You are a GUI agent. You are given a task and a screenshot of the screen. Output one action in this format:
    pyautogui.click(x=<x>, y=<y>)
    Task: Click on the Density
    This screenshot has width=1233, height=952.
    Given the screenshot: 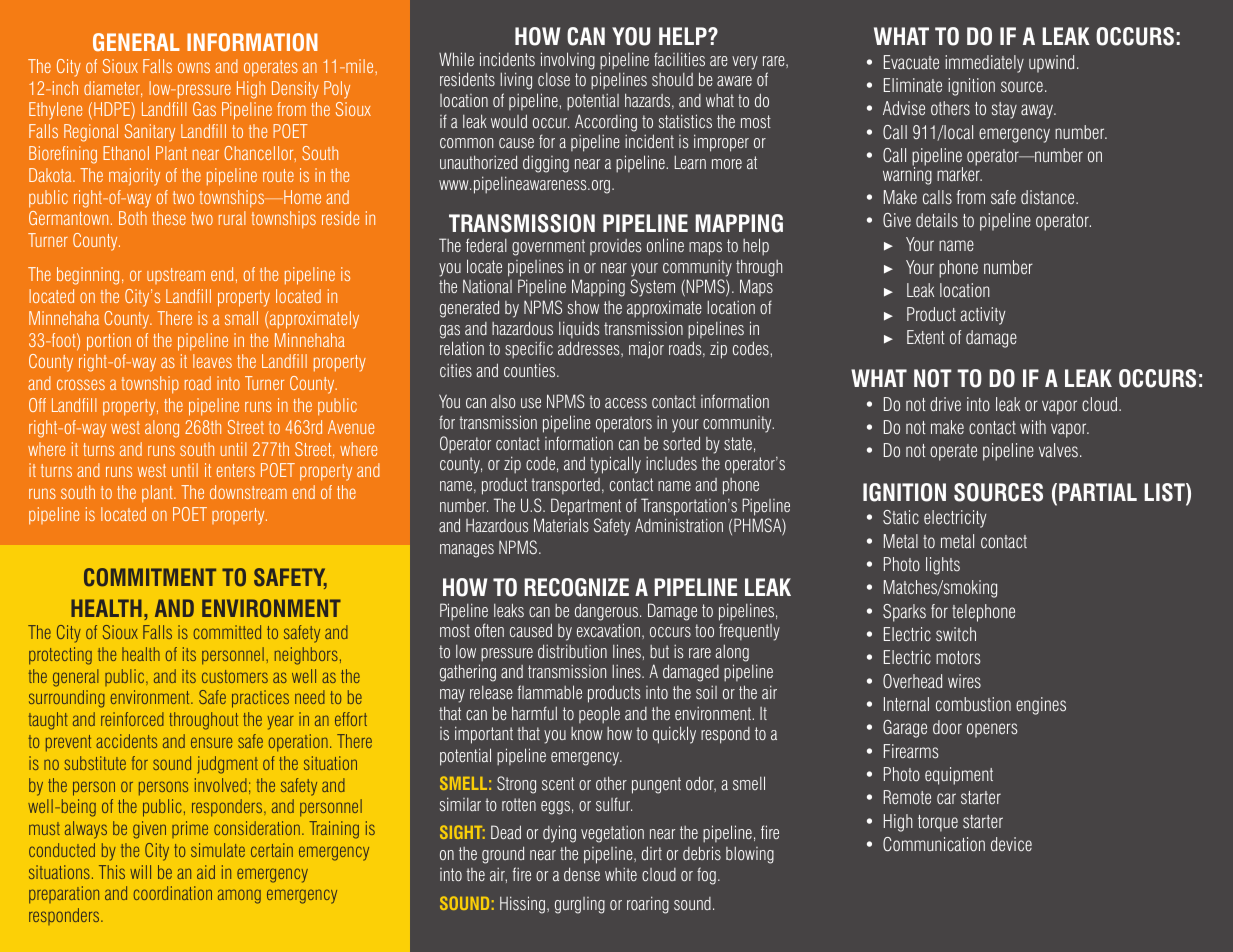 What is the action you would take?
    pyautogui.click(x=295, y=90)
